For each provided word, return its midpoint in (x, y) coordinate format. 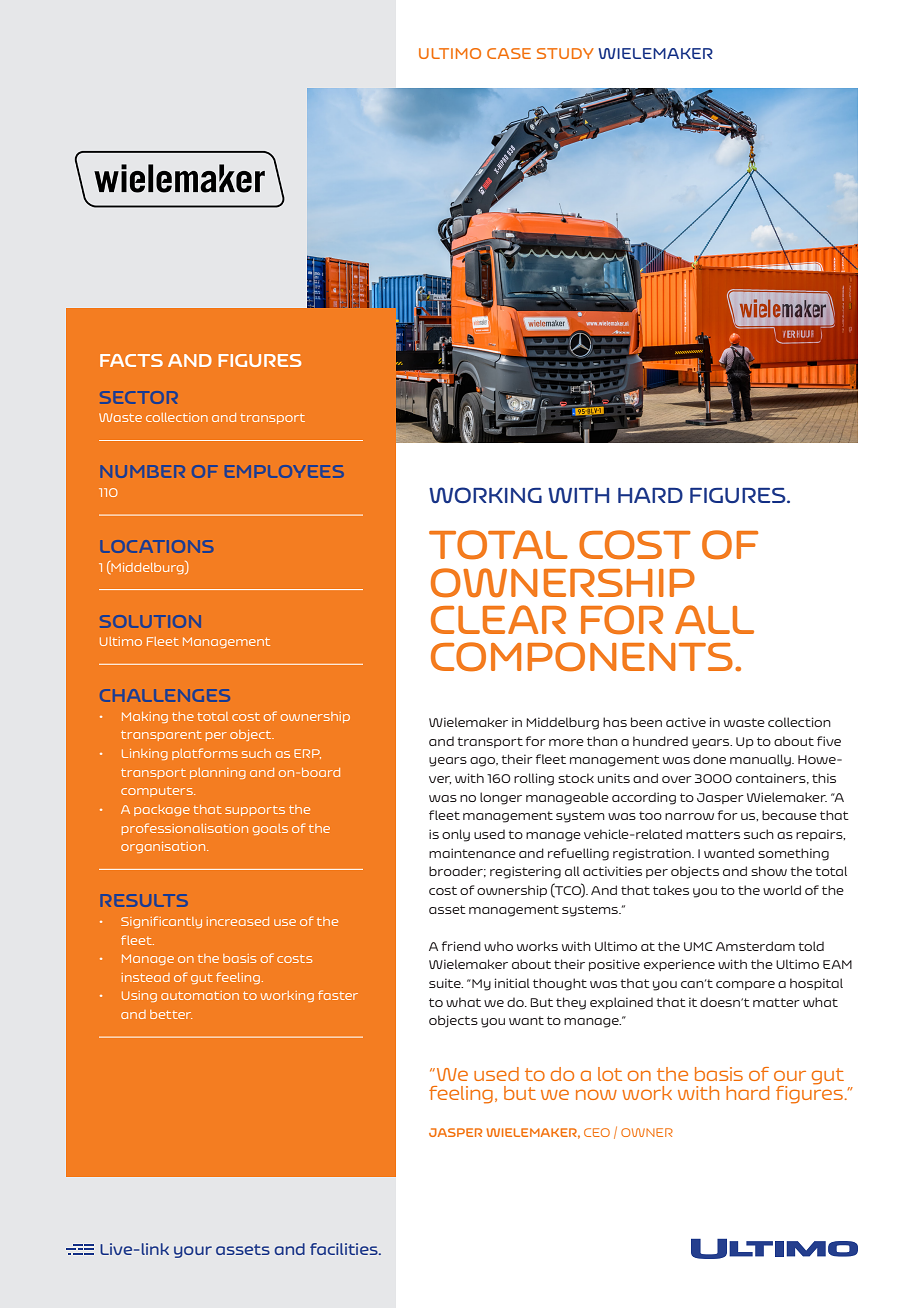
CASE (509, 53)
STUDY (565, 53)
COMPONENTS (582, 657)
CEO (597, 1132)
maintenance (472, 853)
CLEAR (498, 619)
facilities (345, 1249)
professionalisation (185, 829)
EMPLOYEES (284, 471)
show (769, 871)
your (193, 1252)
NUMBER (143, 471)
